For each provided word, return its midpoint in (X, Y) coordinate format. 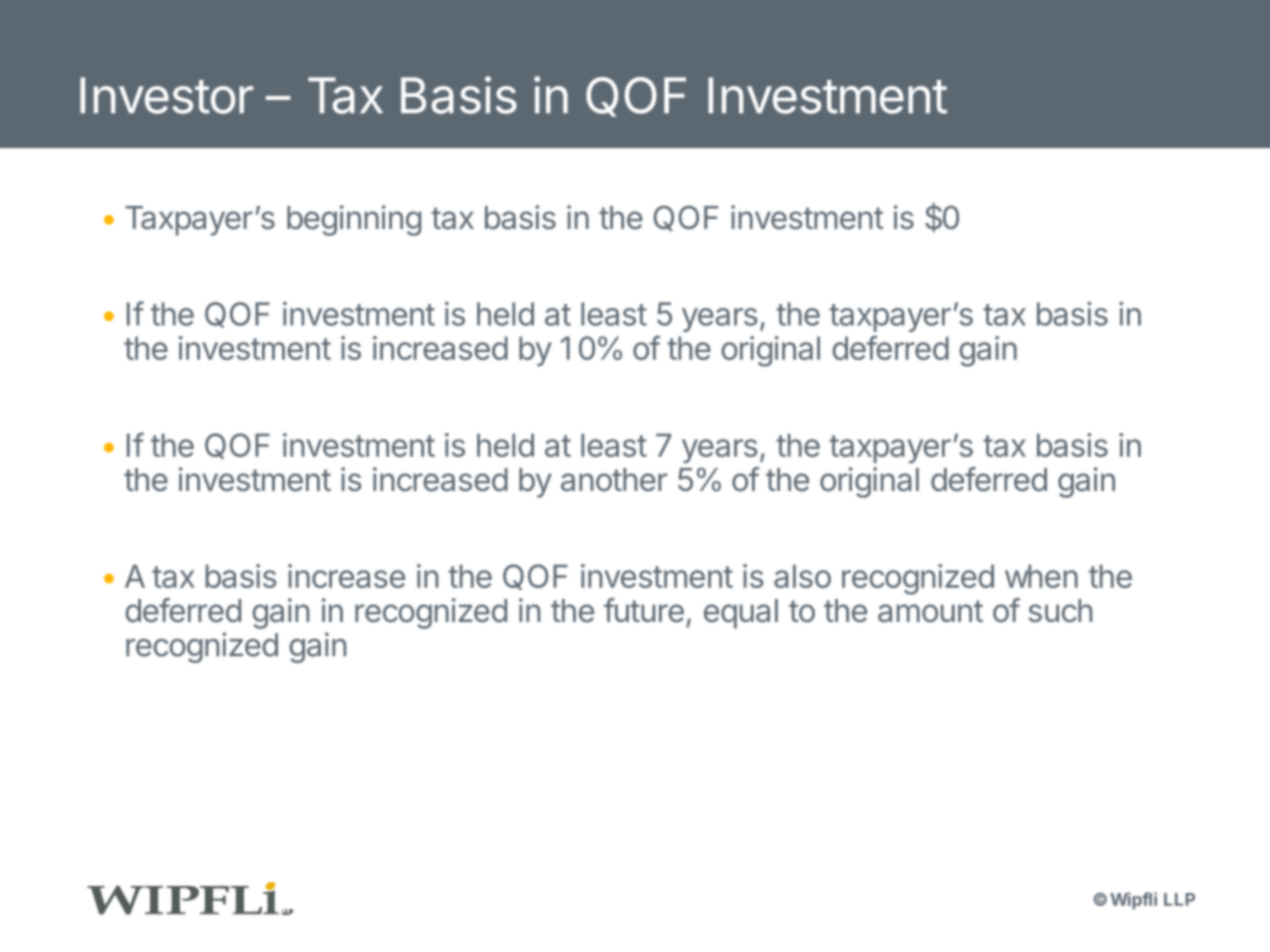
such (1061, 611)
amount (930, 611)
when (1041, 576)
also (802, 576)
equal (741, 614)
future (644, 610)
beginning (354, 220)
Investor (166, 95)
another (614, 480)
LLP (1179, 899)
